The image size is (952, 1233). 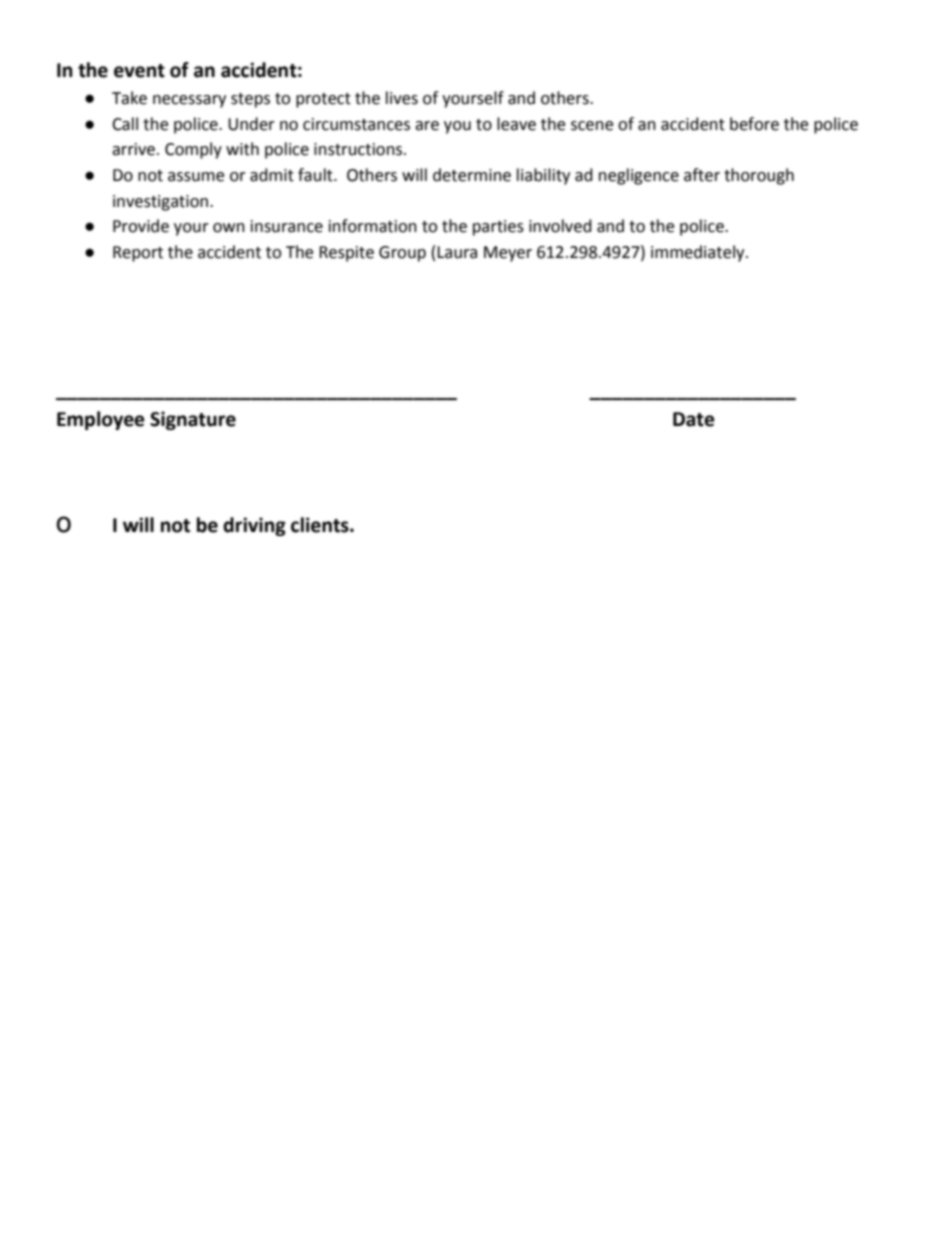 I want to click on Group, so click(x=402, y=254).
